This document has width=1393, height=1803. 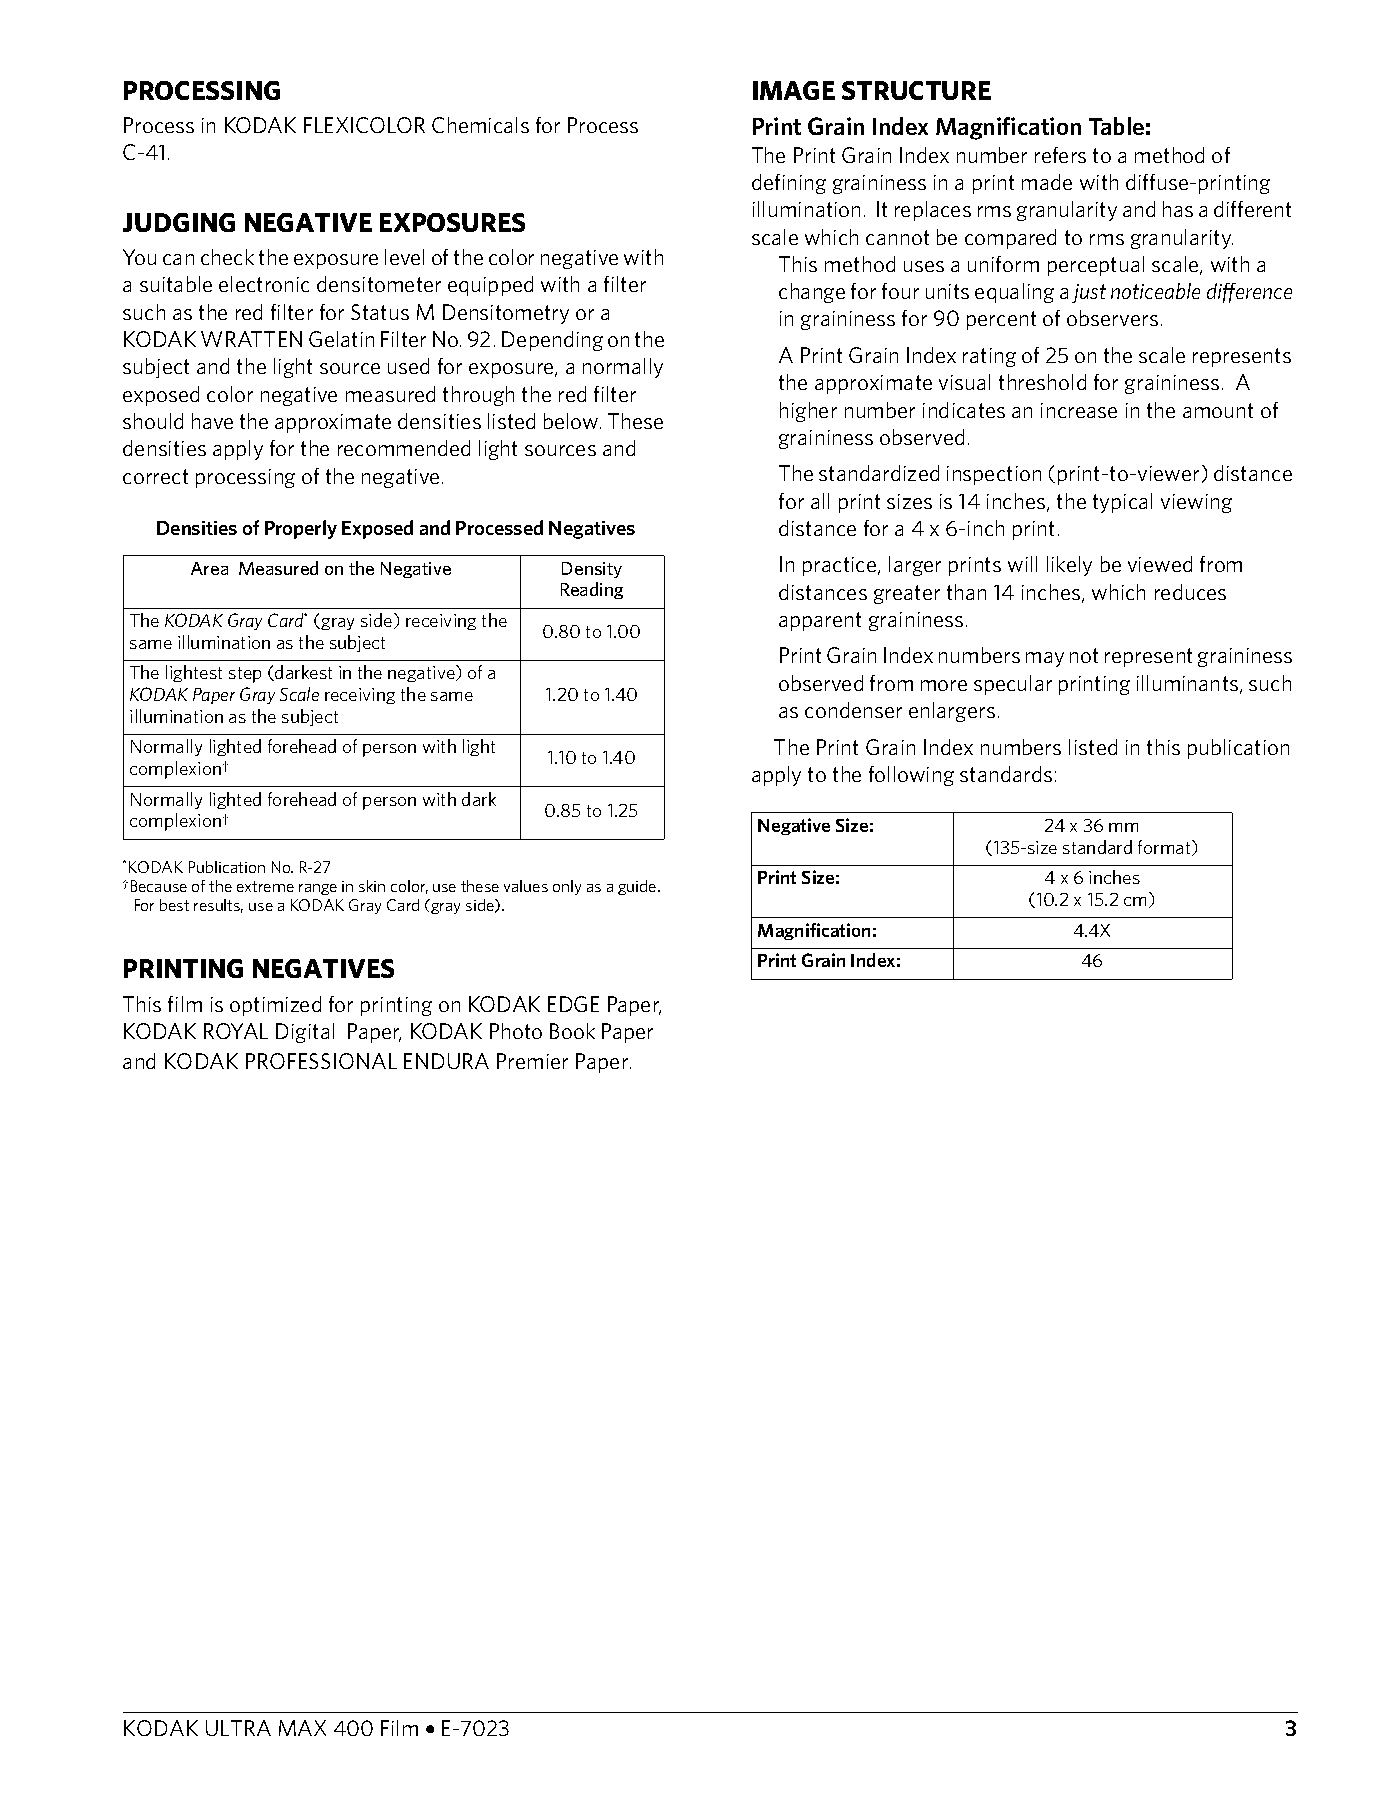 What do you see at coordinates (820, 621) in the document?
I see `apparent` at bounding box center [820, 621].
